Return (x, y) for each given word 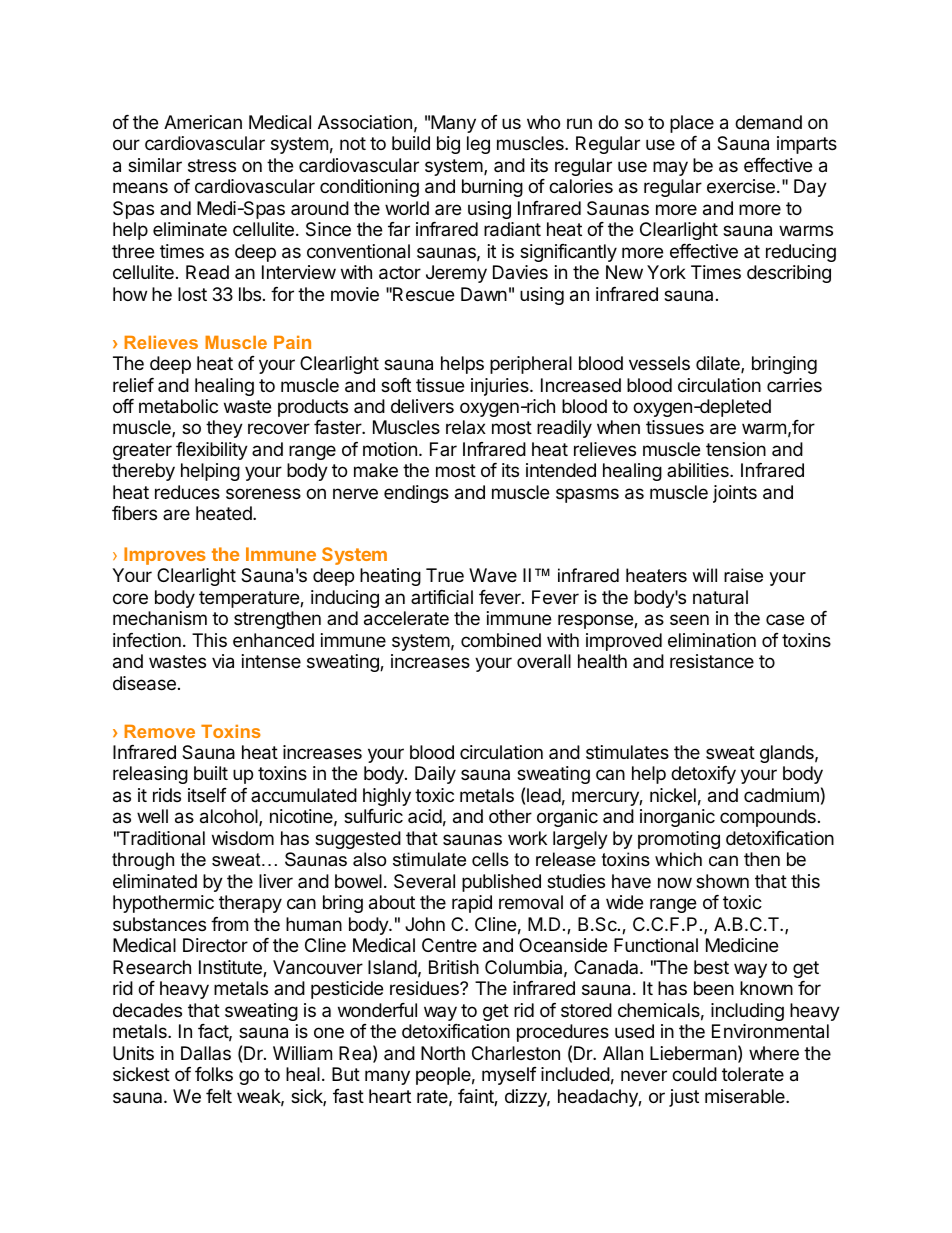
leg (478, 145)
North (443, 1053)
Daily (435, 775)
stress (212, 165)
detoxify (703, 775)
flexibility (212, 451)
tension (736, 449)
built (211, 773)
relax (466, 427)
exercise (741, 186)
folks (214, 1074)
